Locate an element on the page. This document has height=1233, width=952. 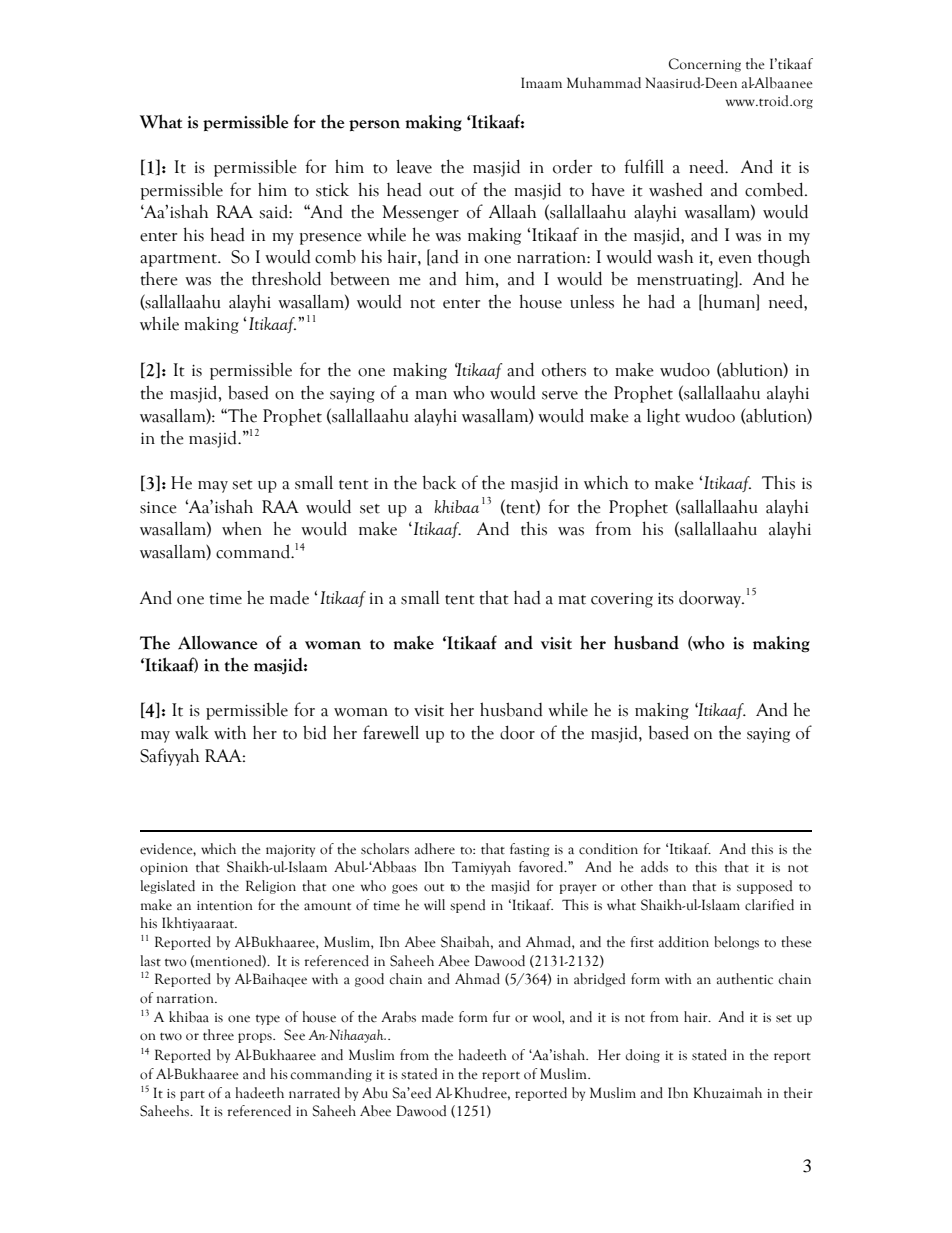
three is located at coordinates (218, 1035).
